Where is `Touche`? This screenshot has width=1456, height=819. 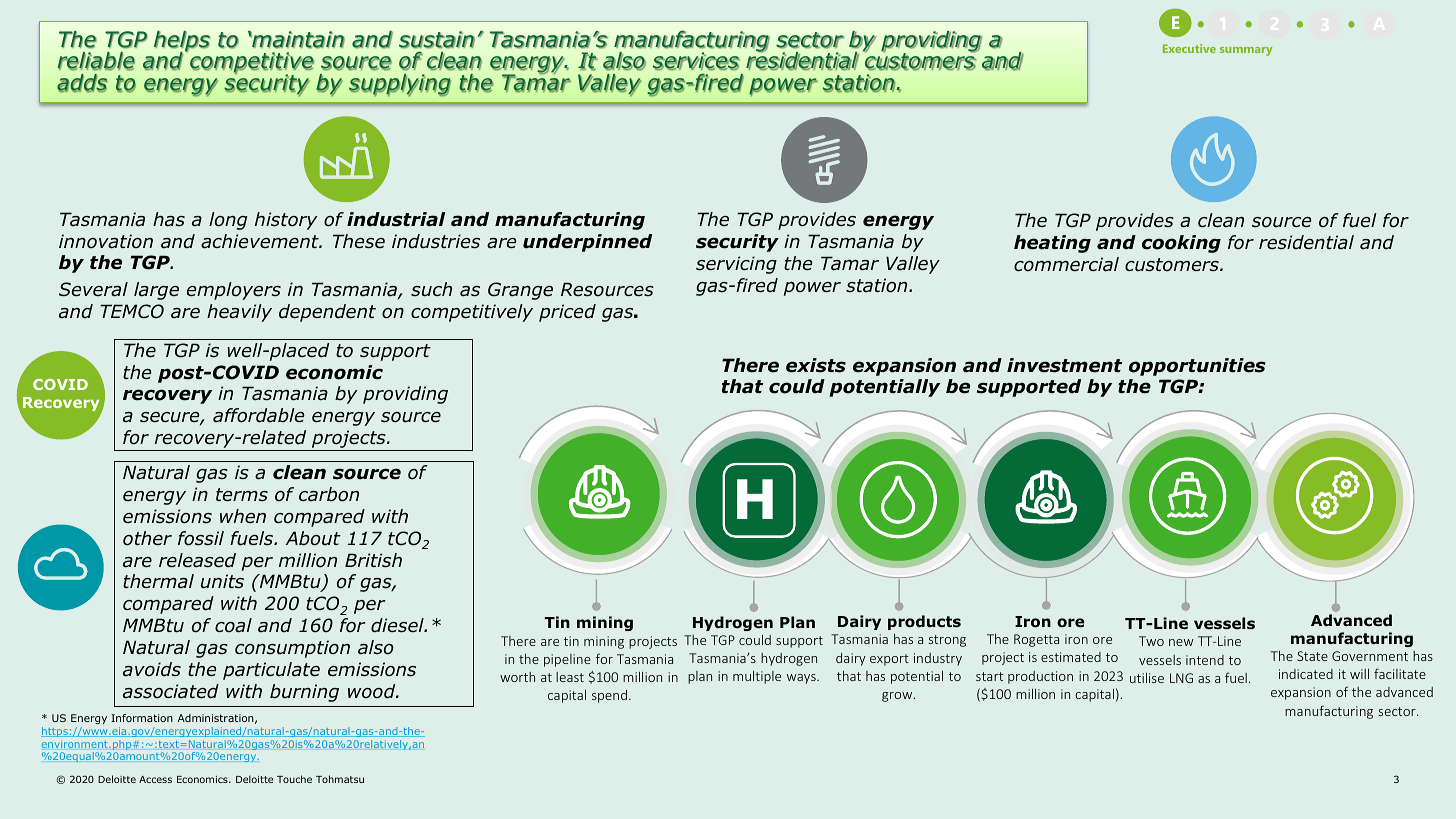
Touche is located at coordinates (294, 779).
